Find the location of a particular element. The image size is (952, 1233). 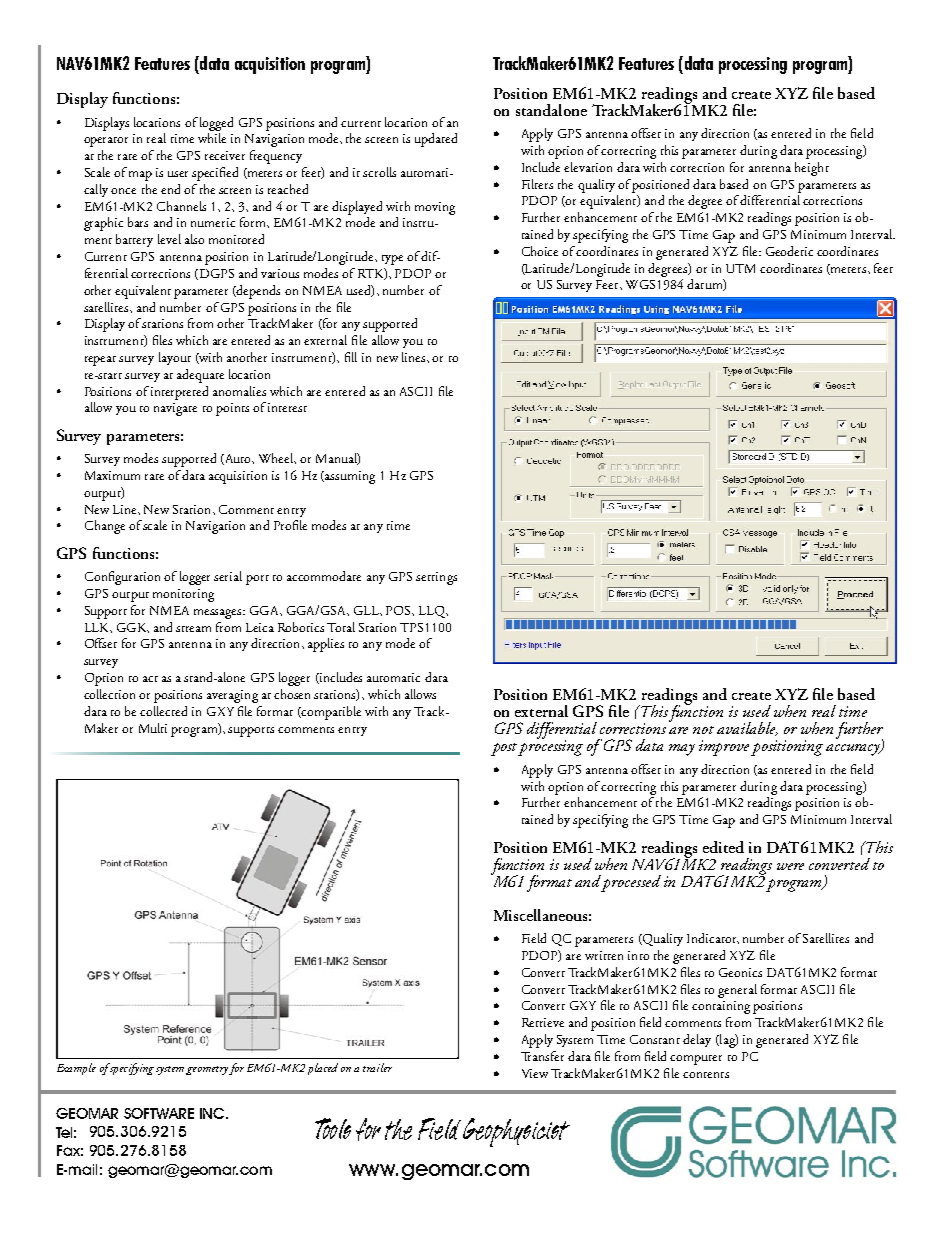

Geophysicist is located at coordinates (516, 1132).
